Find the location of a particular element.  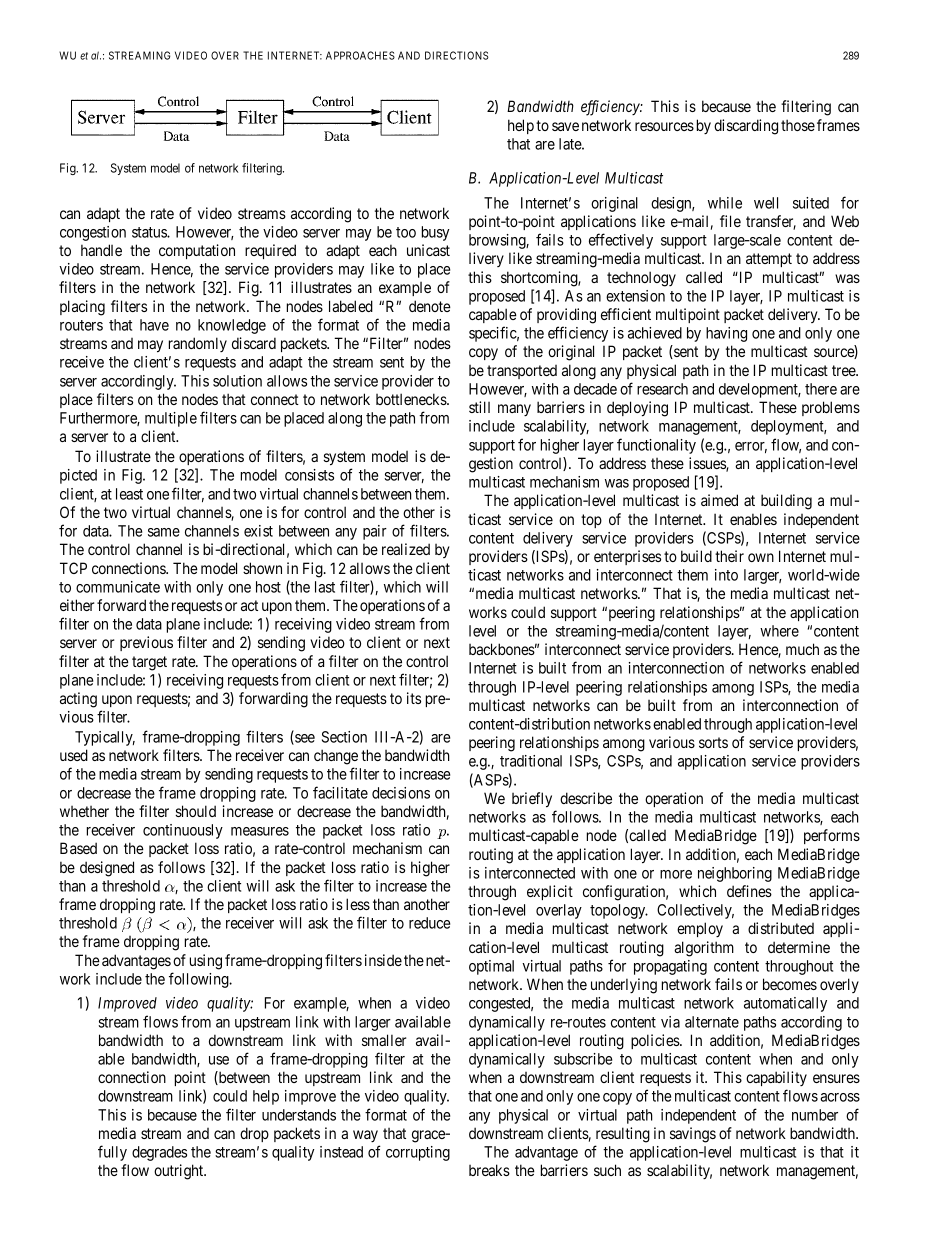

those is located at coordinates (798, 125).
